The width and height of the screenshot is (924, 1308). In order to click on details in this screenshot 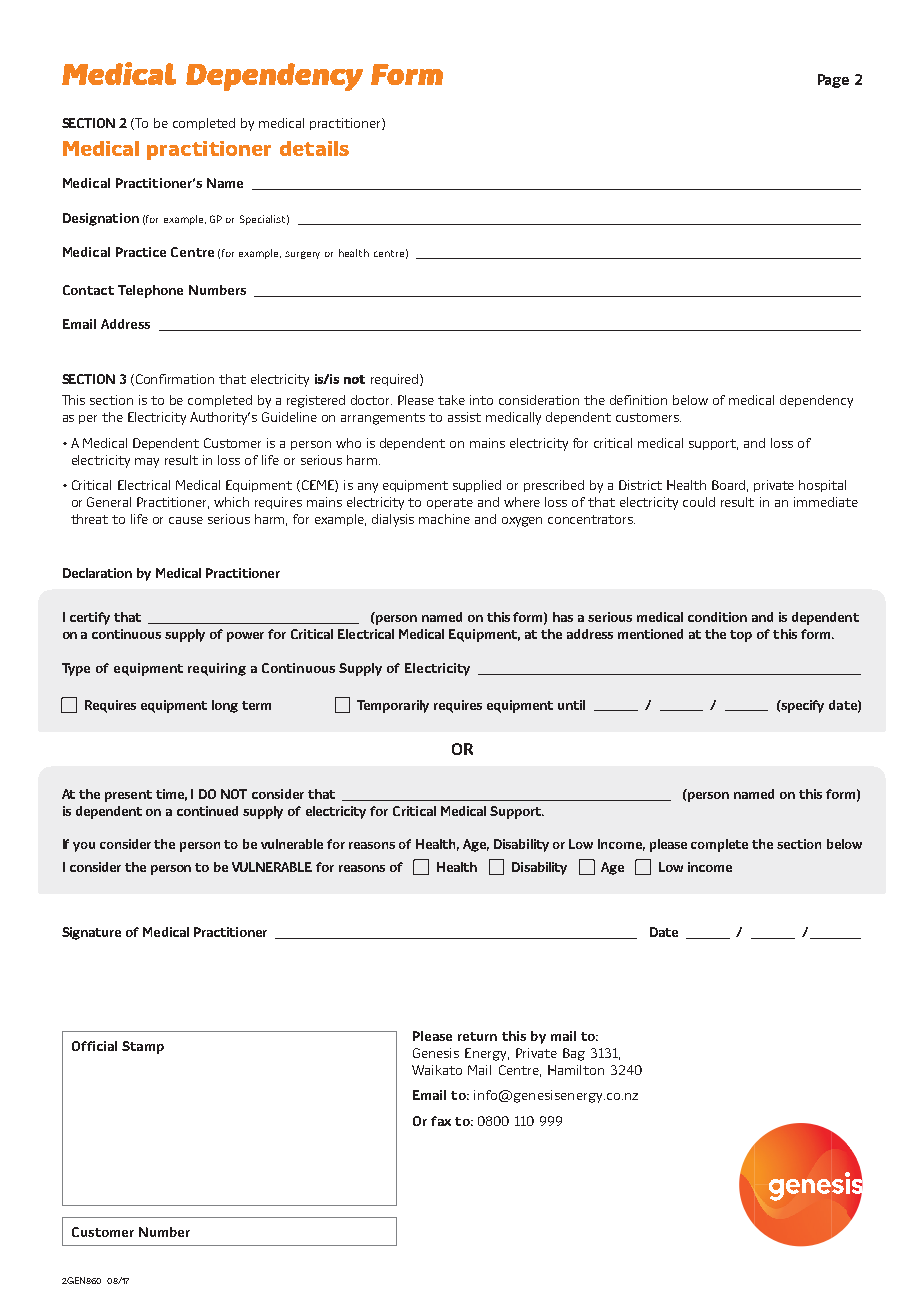, I will do `click(314, 148)`.
